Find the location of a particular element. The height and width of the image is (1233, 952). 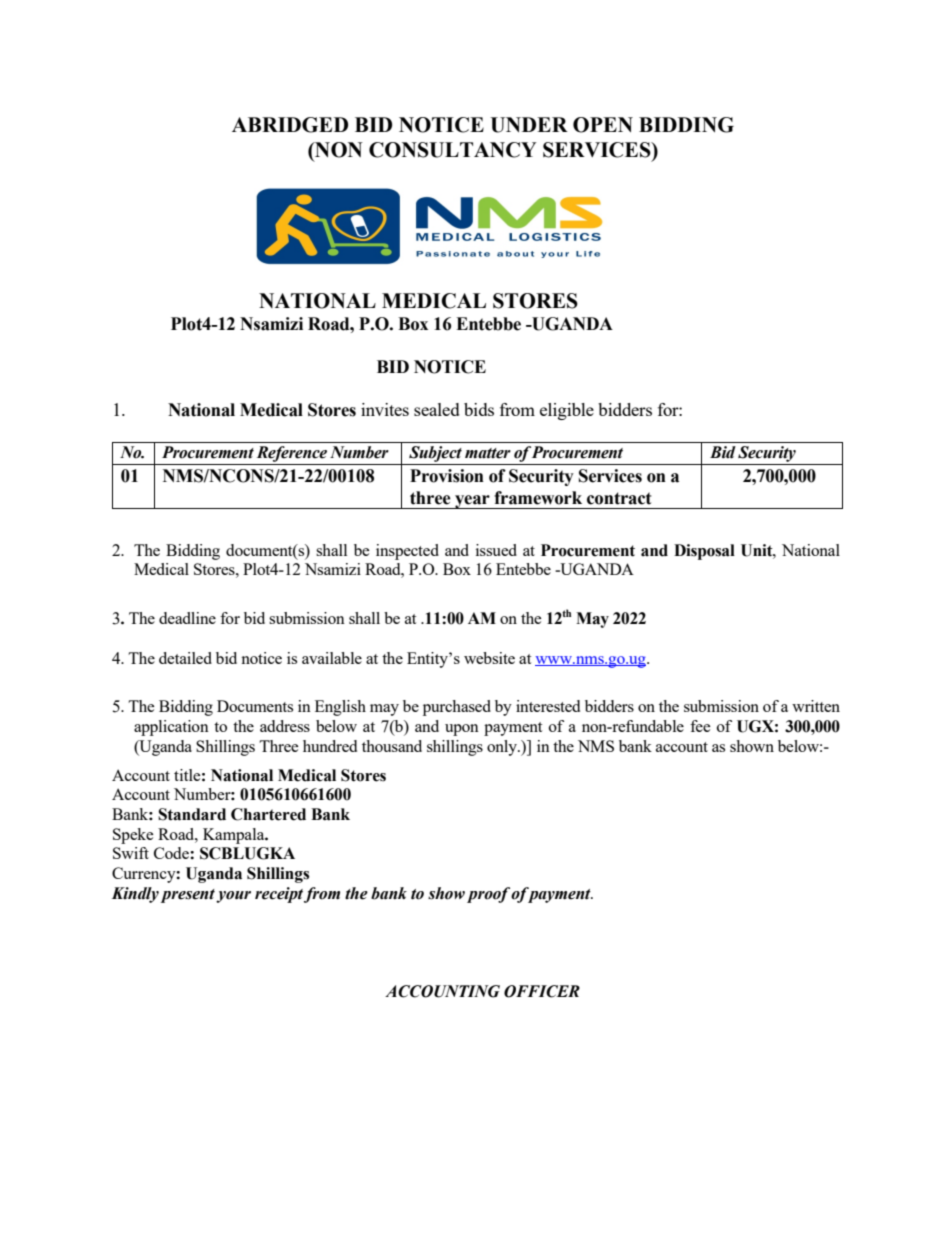

ABRIDGED is located at coordinates (290, 125).
